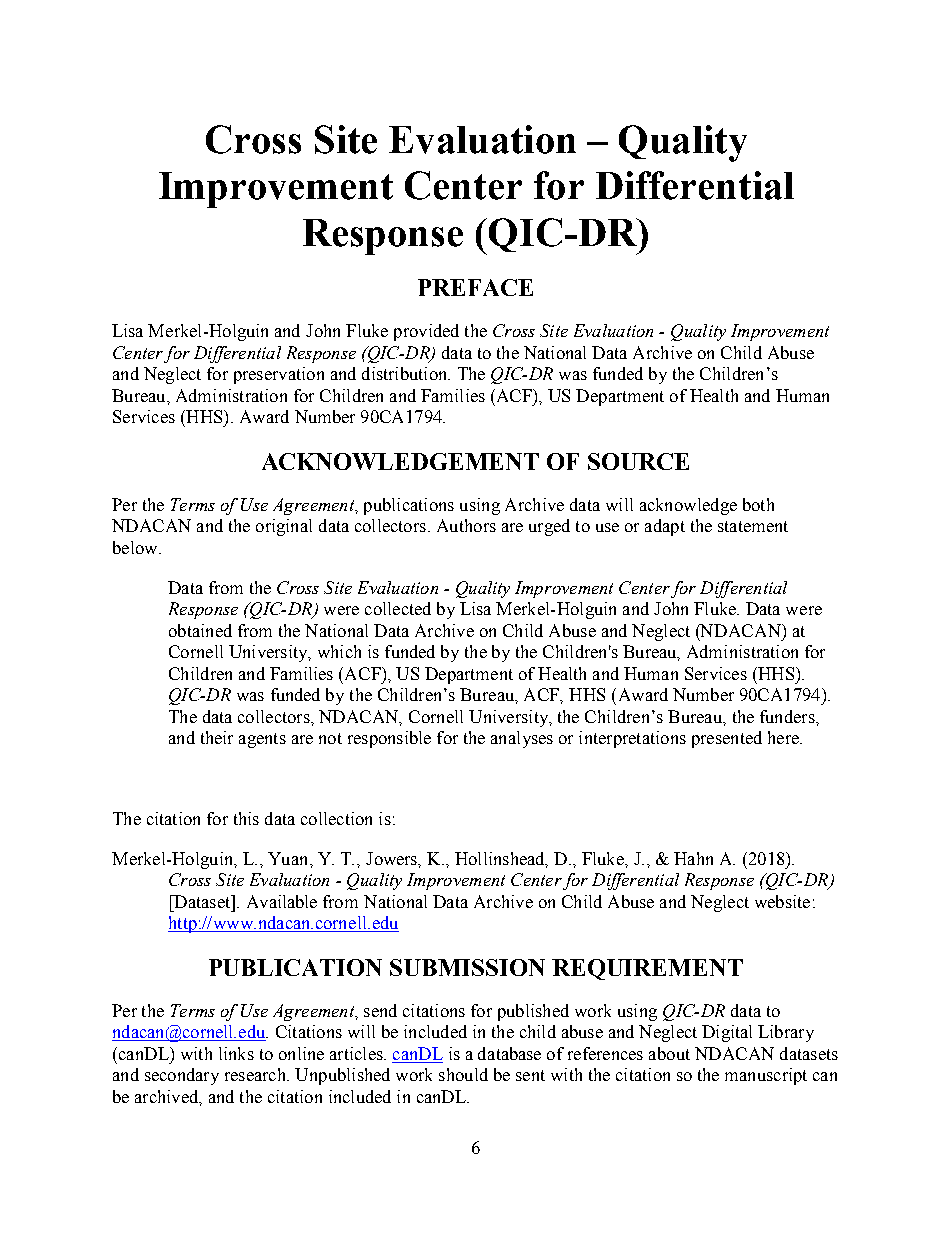  Describe the element at coordinates (466, 525) in the screenshot. I see `Authors` at that location.
